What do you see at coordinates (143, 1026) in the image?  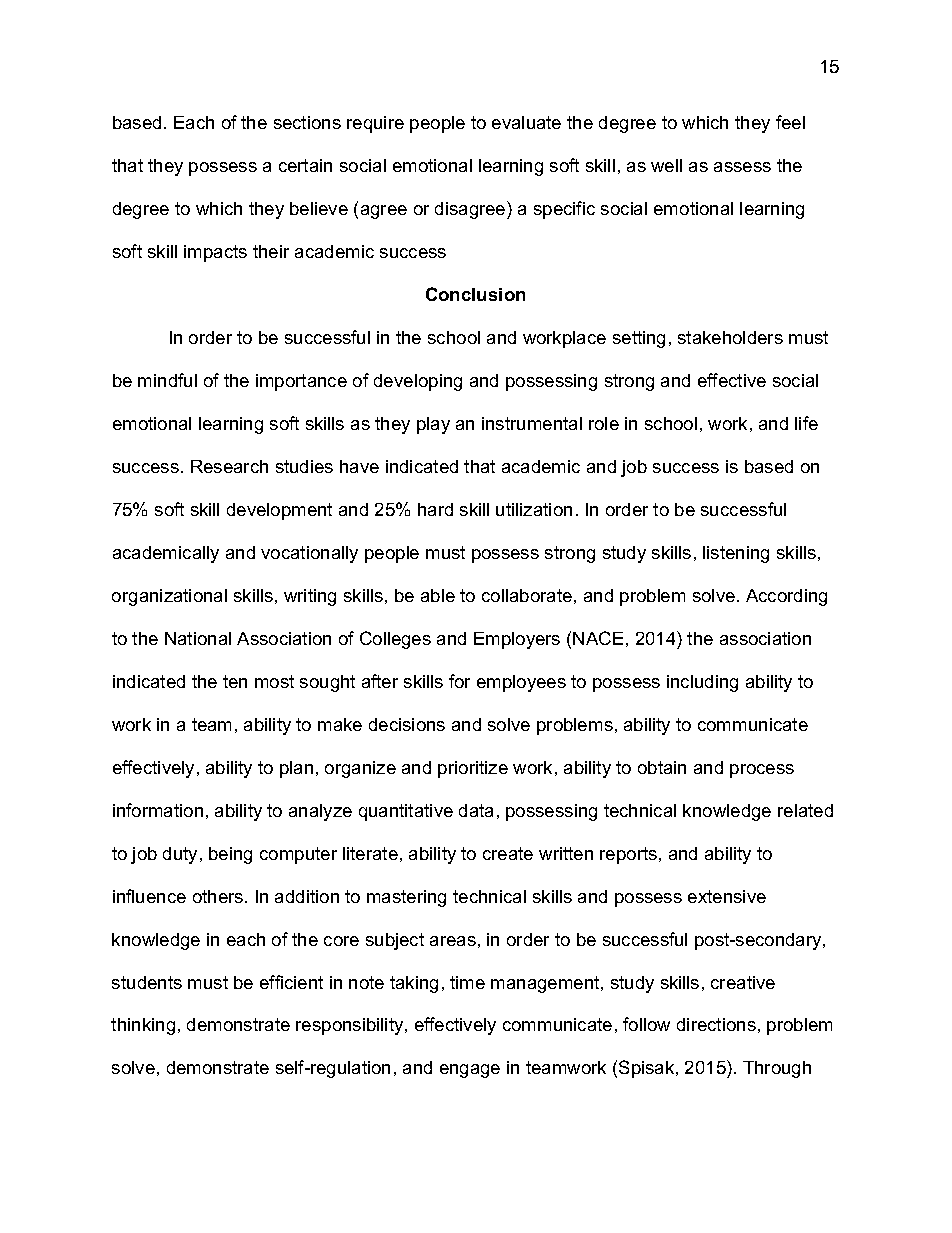 I see `thinking` at bounding box center [143, 1026].
